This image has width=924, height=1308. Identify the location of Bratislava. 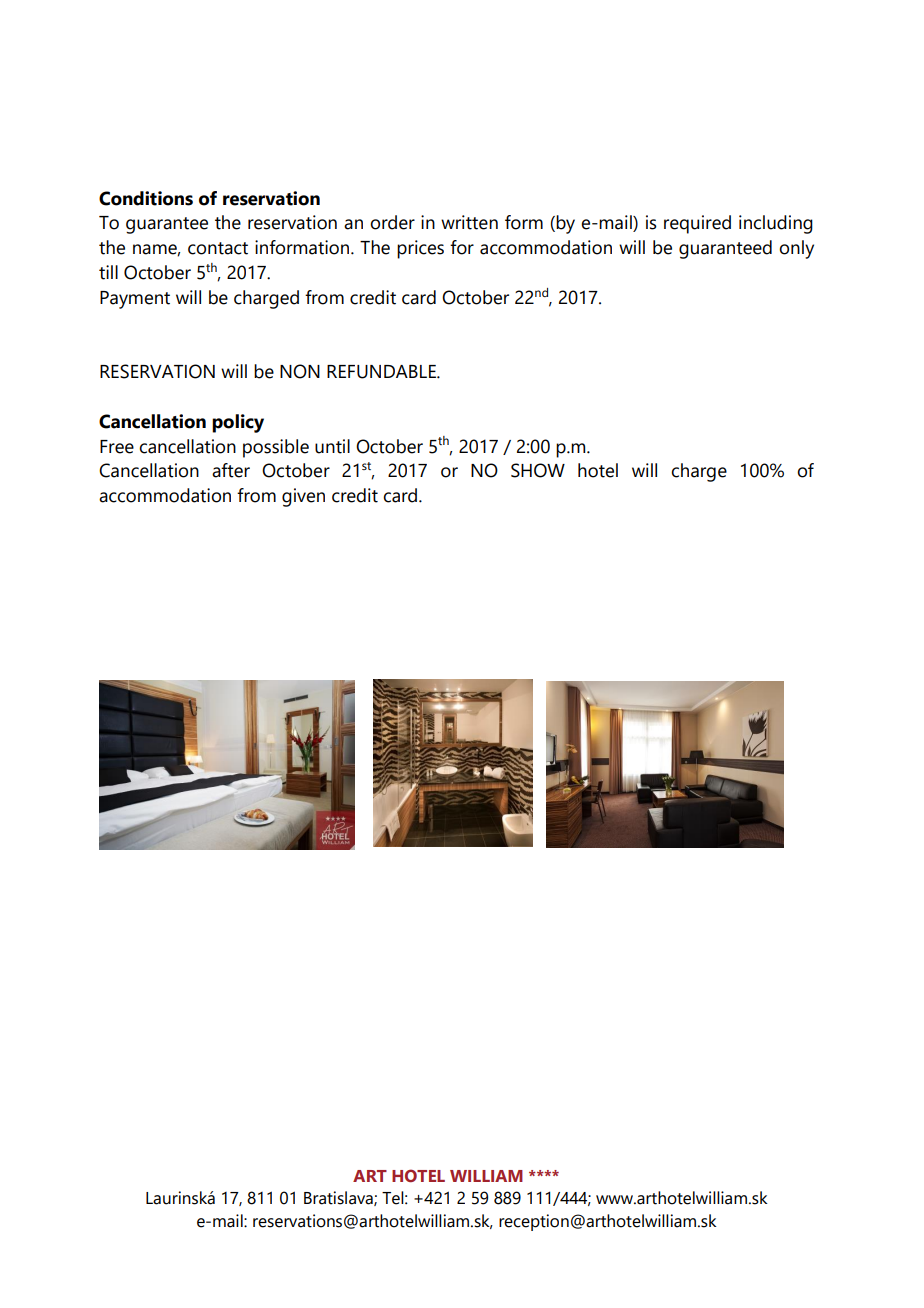
(339, 1198).
